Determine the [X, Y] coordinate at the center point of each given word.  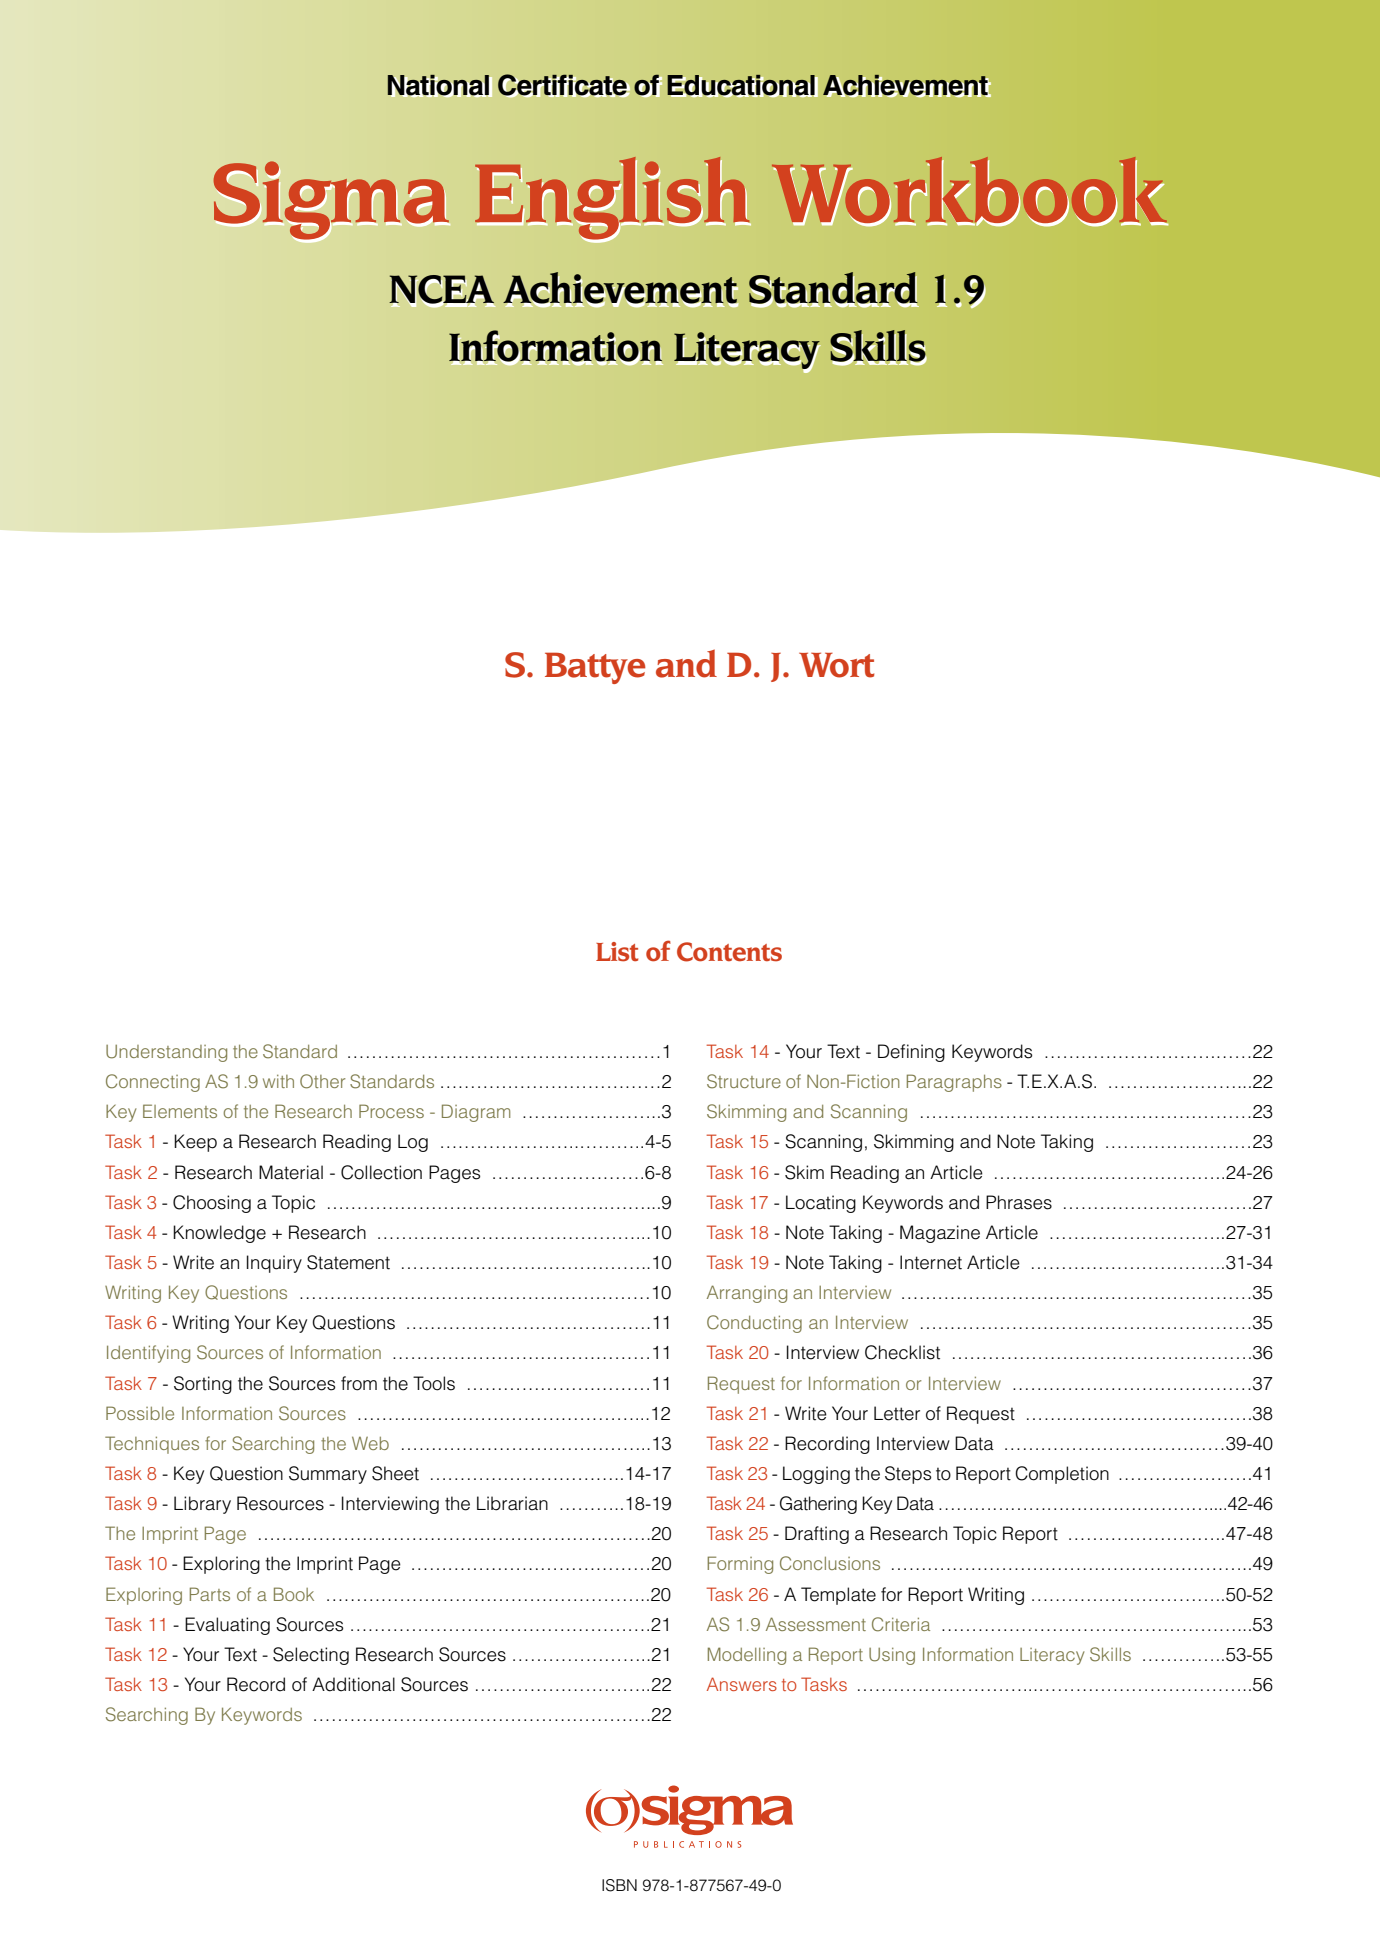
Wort [836, 665]
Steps [908, 1475]
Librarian [512, 1503]
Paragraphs [954, 1083]
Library [202, 1505]
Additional [353, 1684]
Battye [595, 668]
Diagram [476, 1113]
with [278, 1081]
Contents [729, 952]
